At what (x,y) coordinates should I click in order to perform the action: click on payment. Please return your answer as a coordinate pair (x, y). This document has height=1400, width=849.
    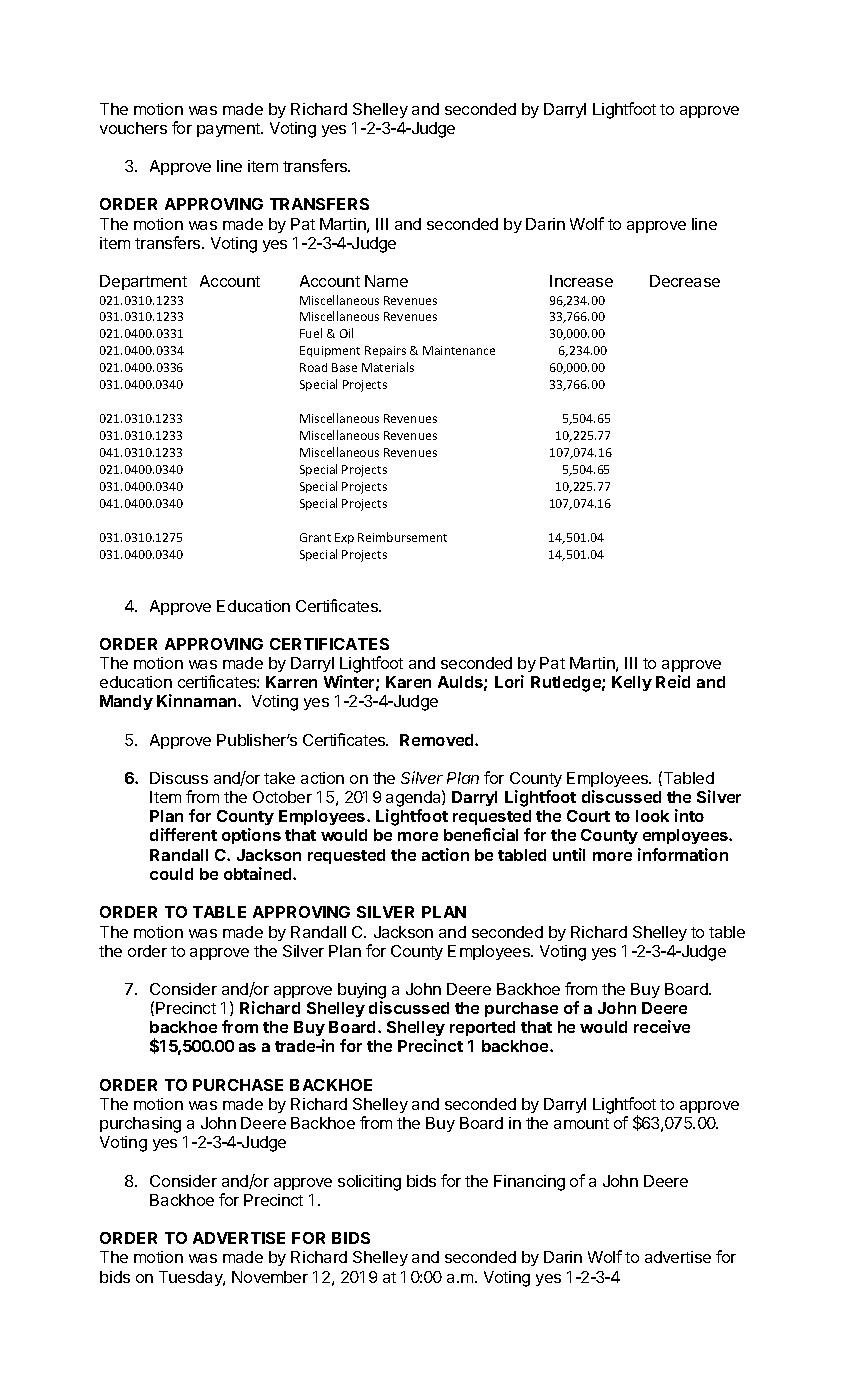
    Looking at the image, I should click on (229, 130).
